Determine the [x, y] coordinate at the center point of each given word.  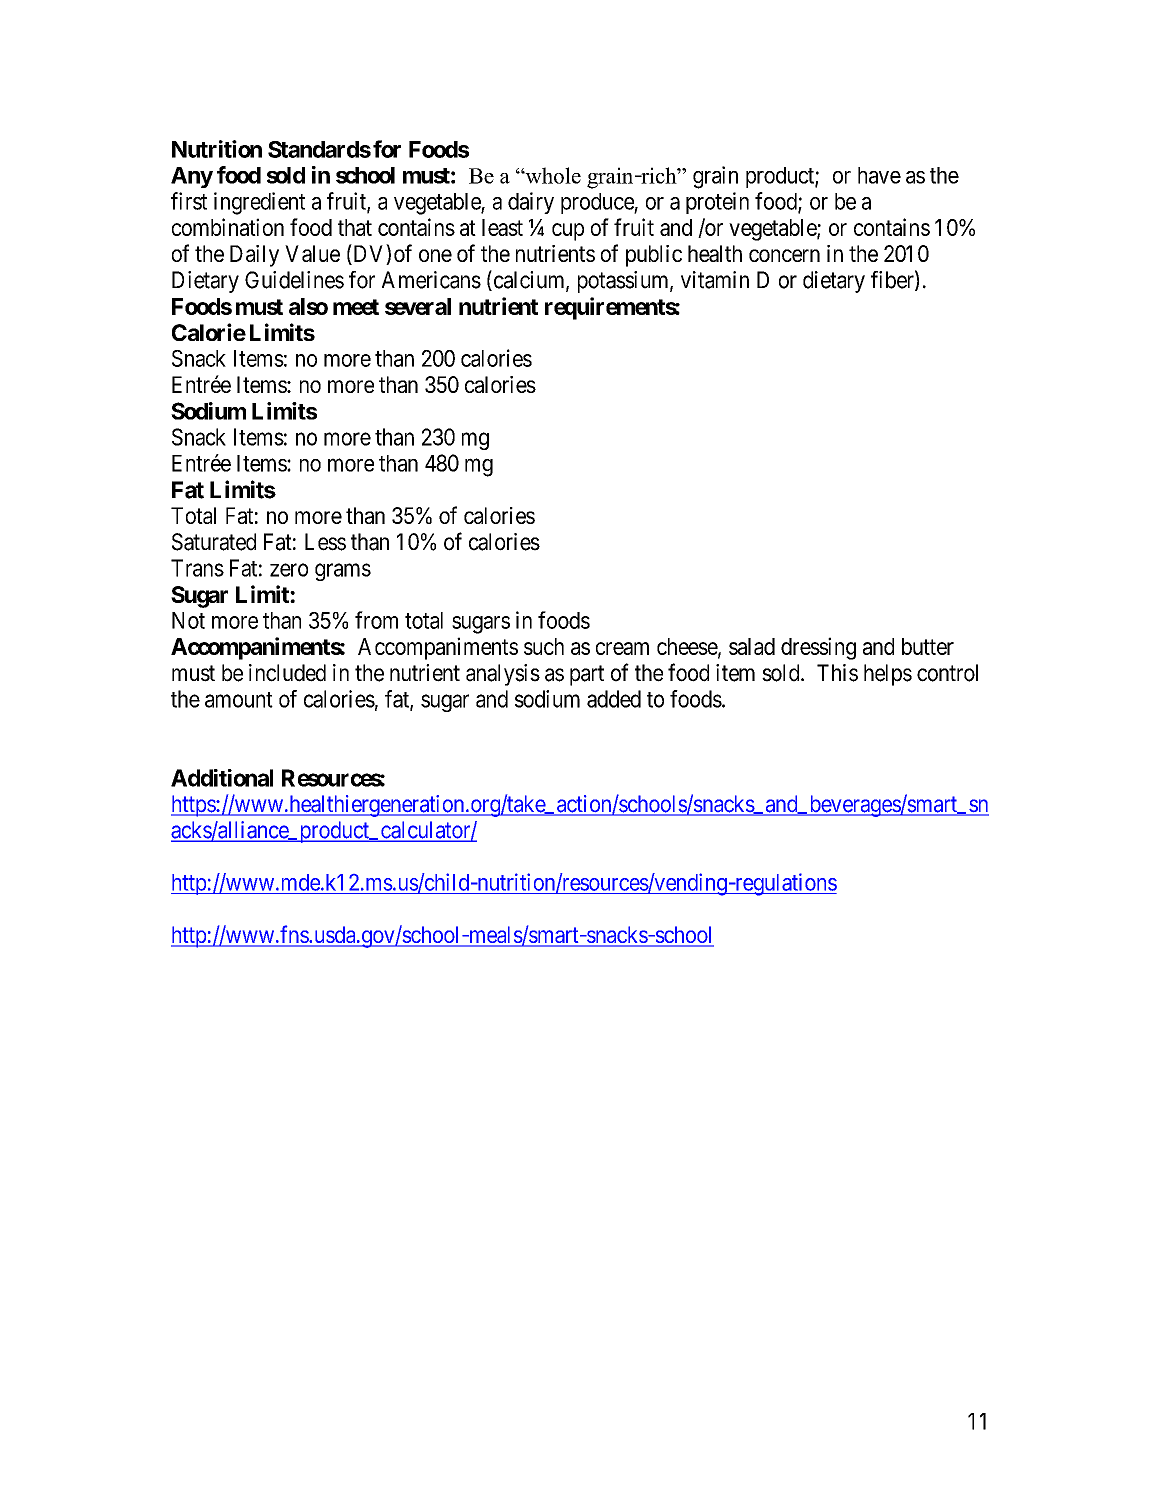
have [879, 175]
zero [289, 570]
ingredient [259, 203]
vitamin [715, 280]
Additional [222, 778]
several [418, 306]
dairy [531, 203]
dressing [818, 648]
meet [356, 307]
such [544, 646]
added [614, 699]
